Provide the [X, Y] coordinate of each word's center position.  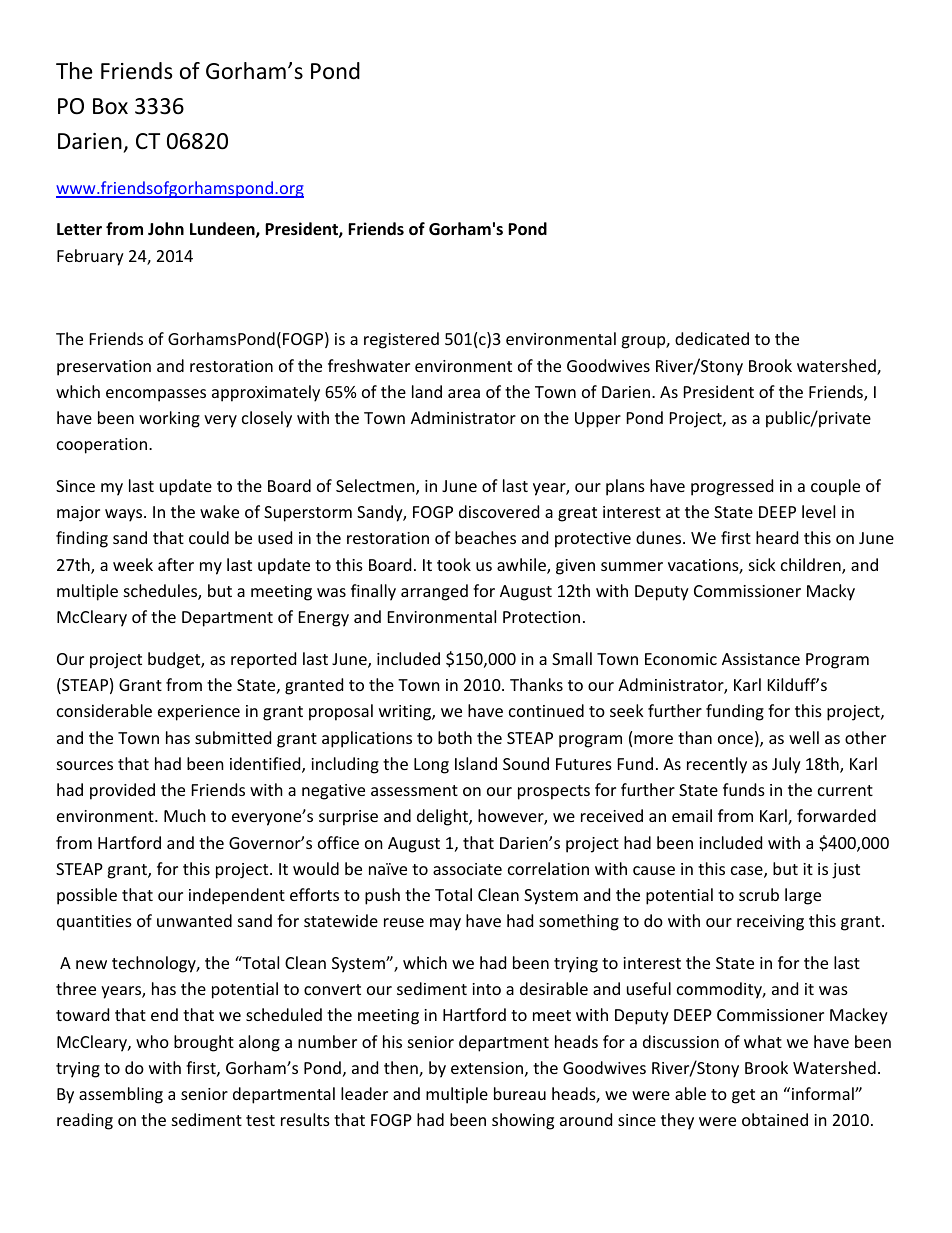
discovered [499, 511]
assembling [121, 1095]
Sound [526, 763]
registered [401, 340]
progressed [732, 487]
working [169, 419]
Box [110, 106]
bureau [520, 1093]
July [786, 765]
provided [122, 791]
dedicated [712, 338]
